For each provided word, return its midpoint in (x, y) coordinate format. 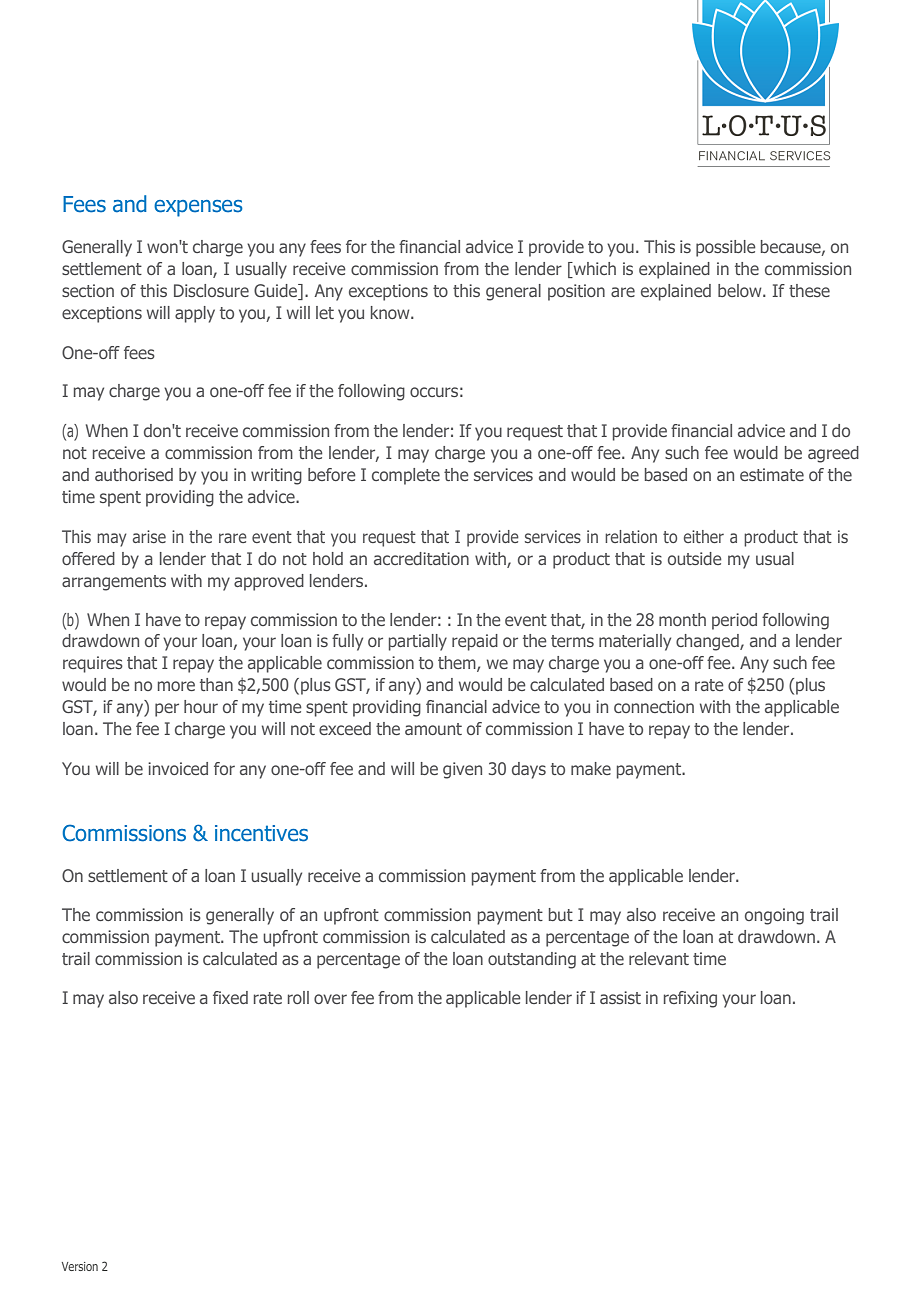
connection (654, 706)
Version (80, 1266)
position (576, 292)
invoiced (178, 768)
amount (433, 729)
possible (726, 248)
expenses (198, 208)
